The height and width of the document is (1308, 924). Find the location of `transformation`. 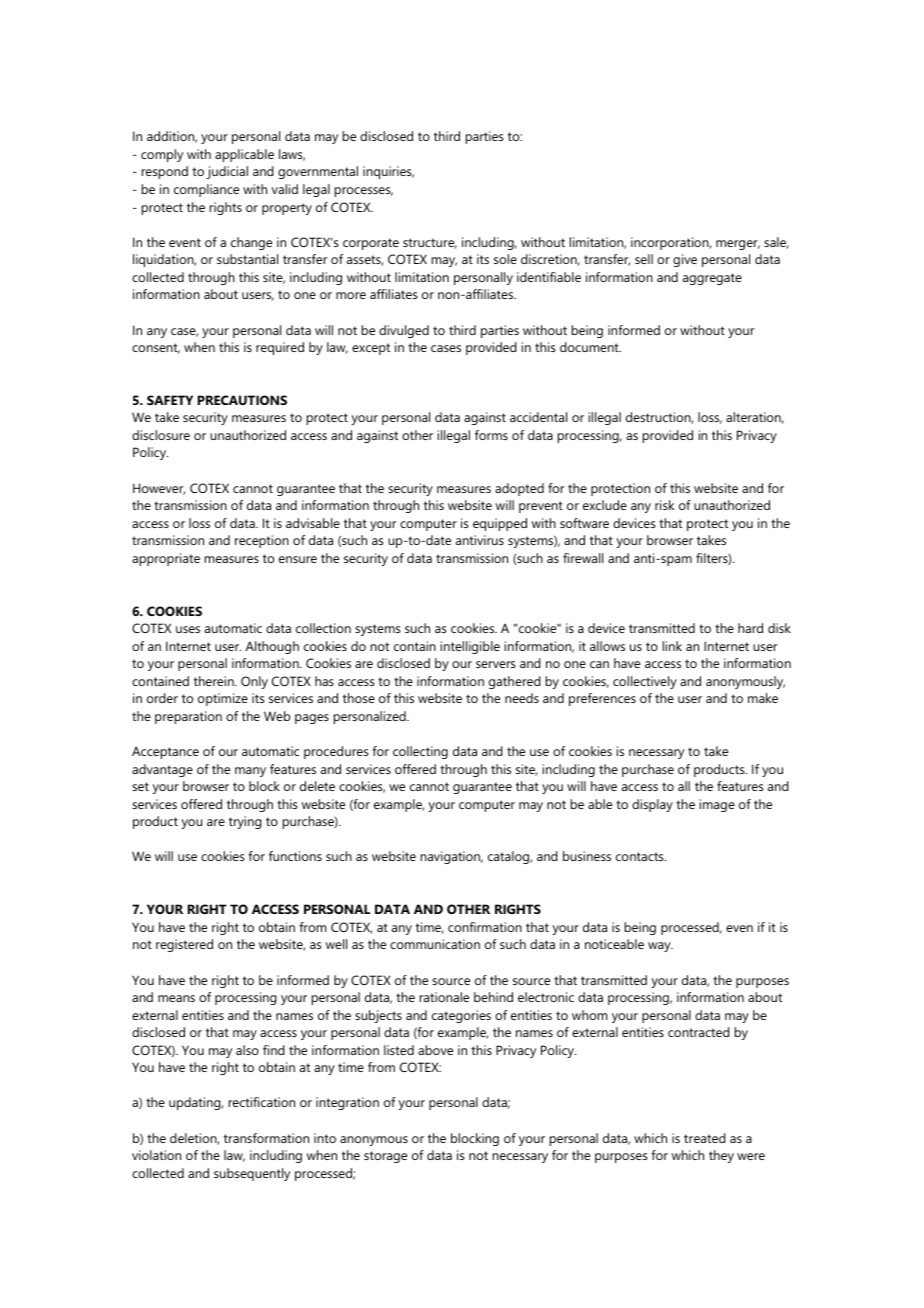

transformation is located at coordinates (266, 1138).
